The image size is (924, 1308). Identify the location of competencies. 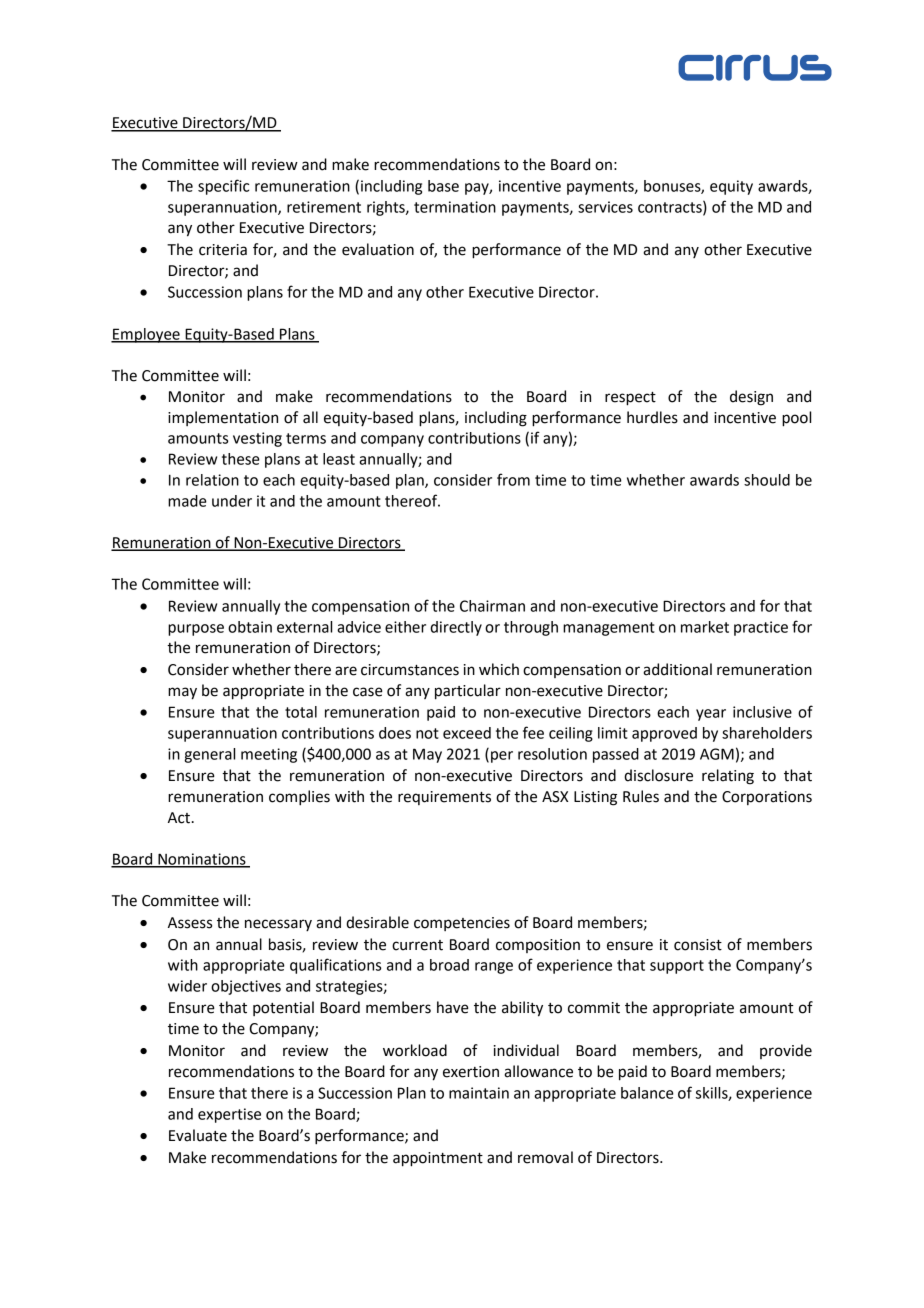
(462, 924).
